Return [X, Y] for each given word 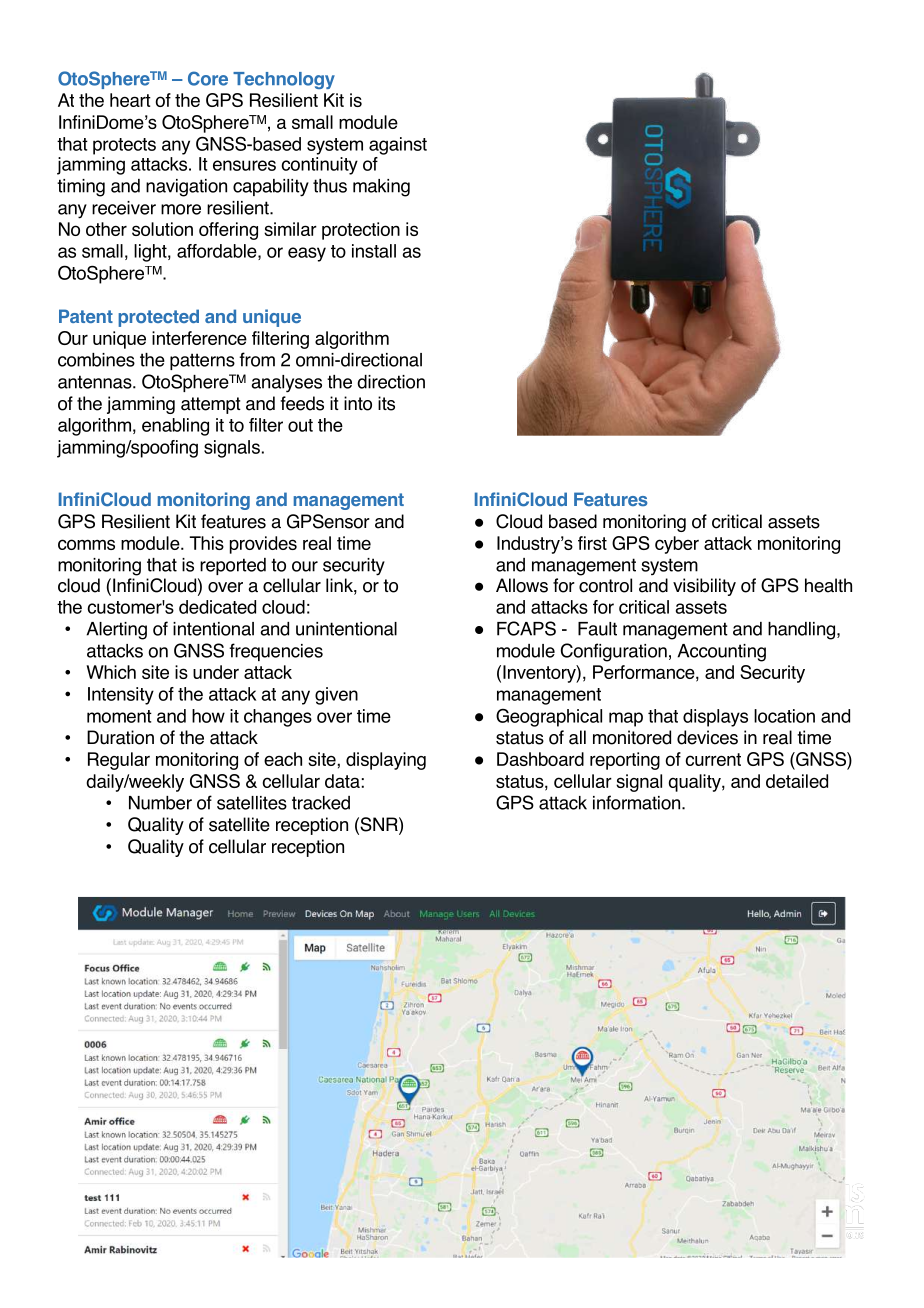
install [374, 251]
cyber [677, 545]
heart [130, 100]
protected [158, 318]
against [398, 146]
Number [160, 803]
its [386, 403]
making [381, 188]
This [206, 543]
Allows [522, 585]
